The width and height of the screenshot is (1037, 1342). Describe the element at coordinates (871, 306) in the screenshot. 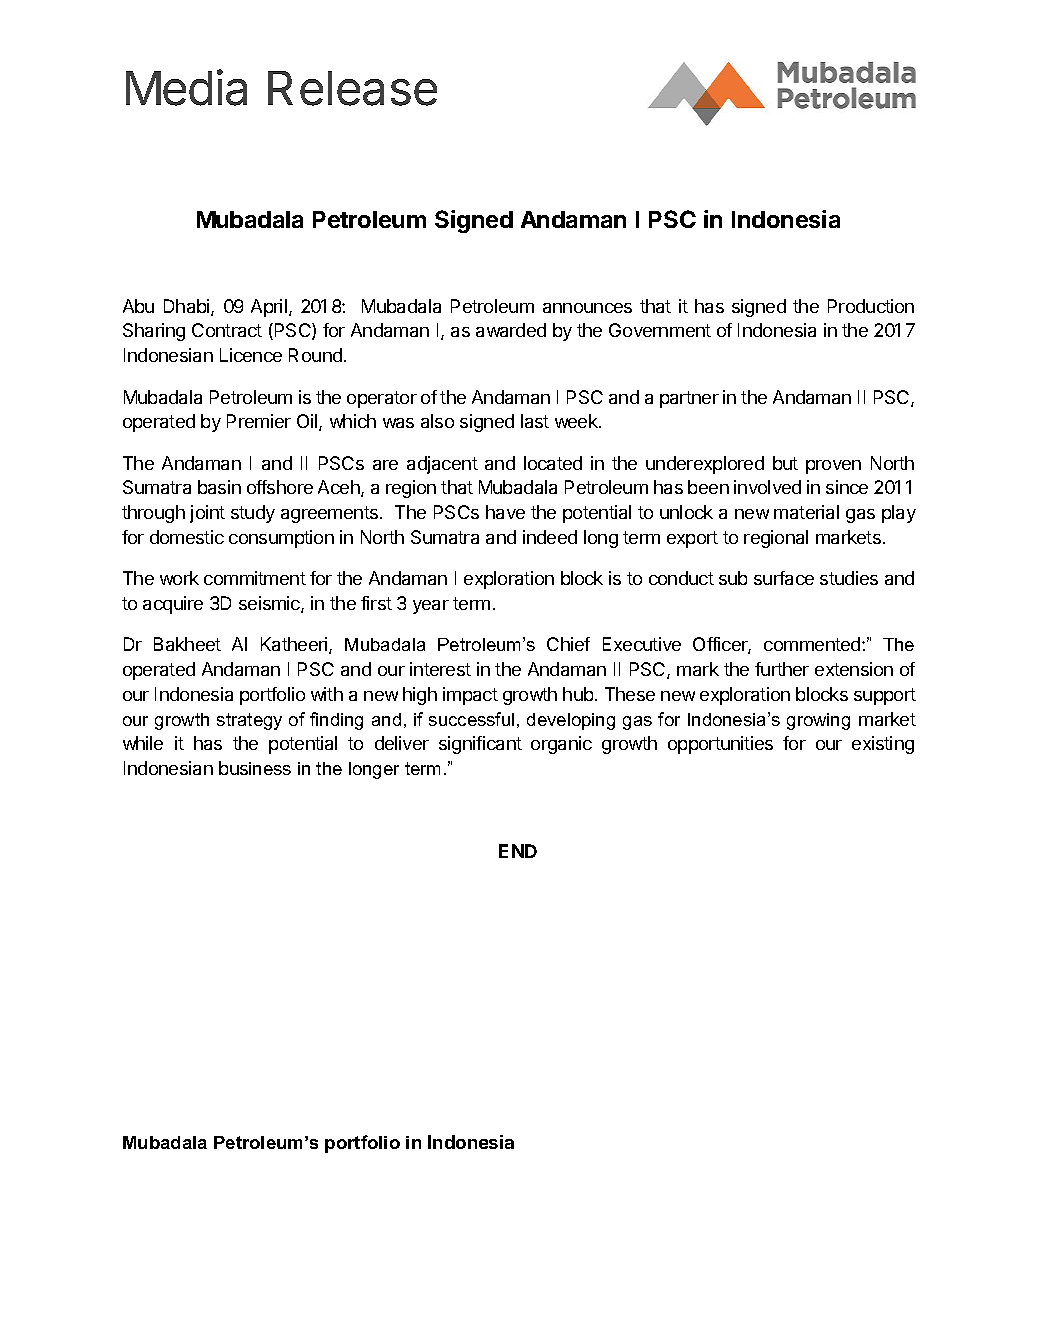

I see `Production` at that location.
